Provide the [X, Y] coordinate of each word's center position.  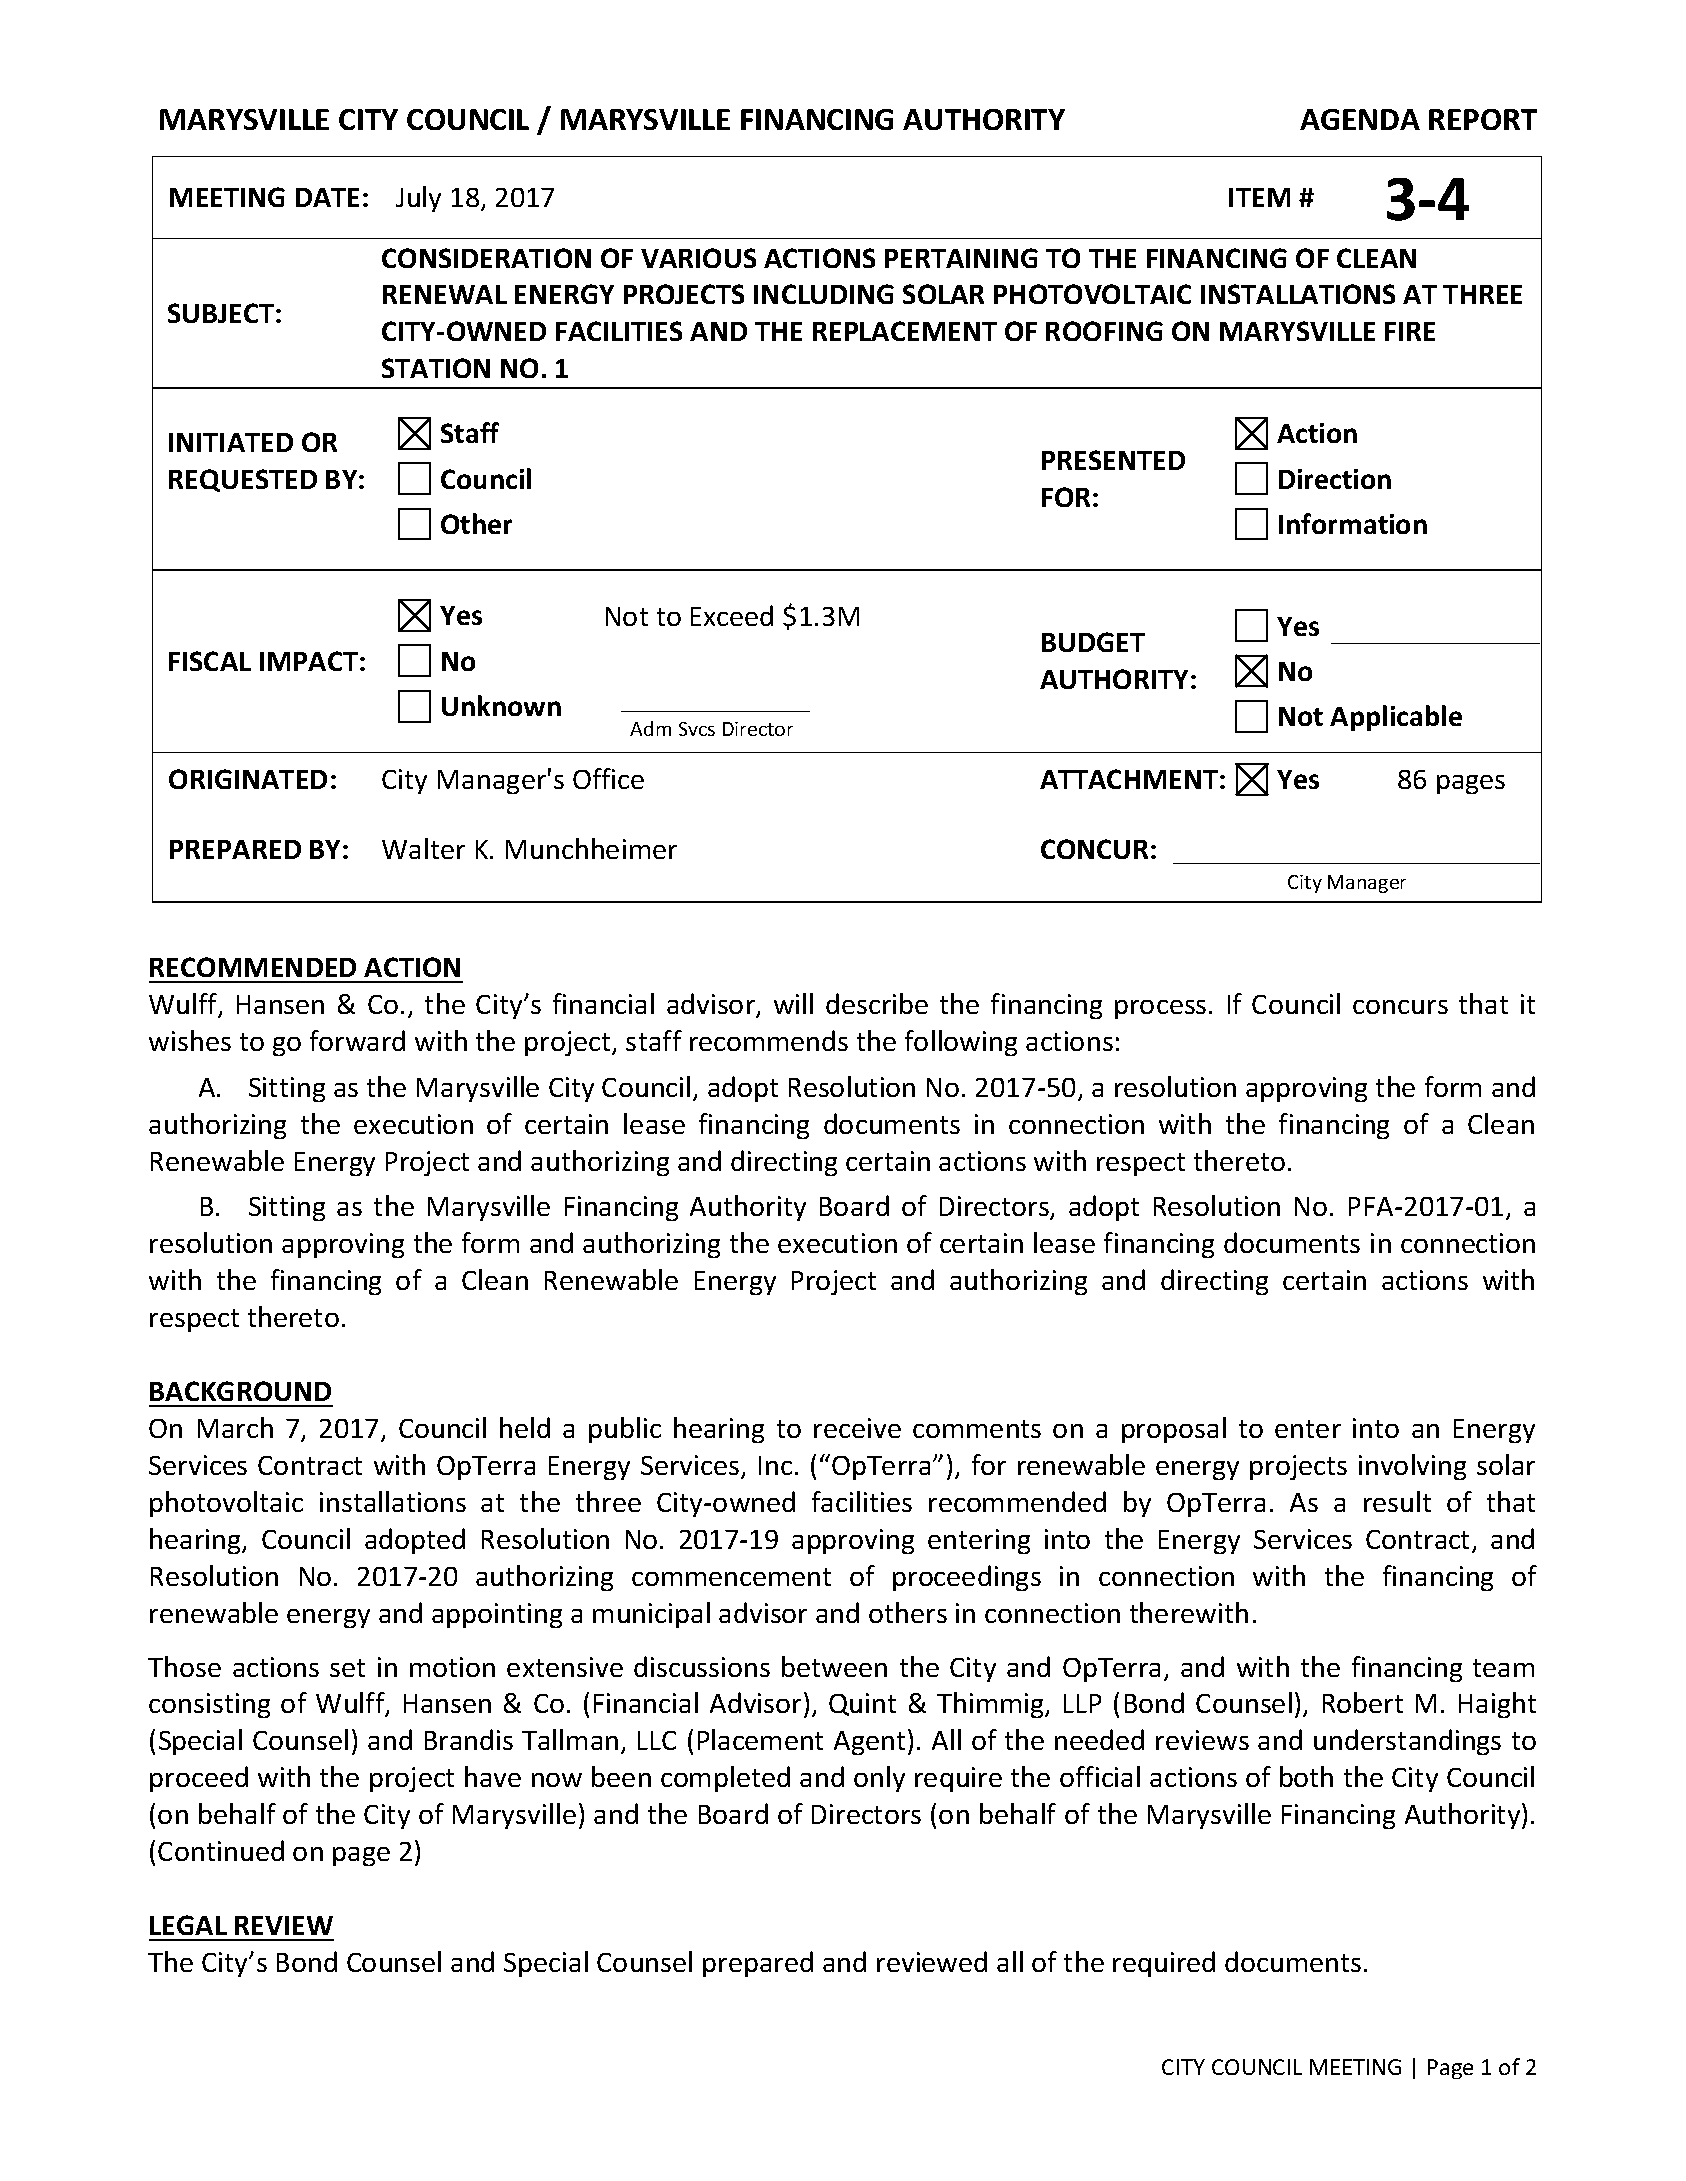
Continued [221, 1850]
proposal [1174, 1430]
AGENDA [1360, 119]
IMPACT [309, 661]
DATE [327, 197]
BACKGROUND [240, 1391]
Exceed [732, 615]
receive [857, 1428]
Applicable [1396, 718]
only [879, 1779]
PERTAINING [961, 258]
